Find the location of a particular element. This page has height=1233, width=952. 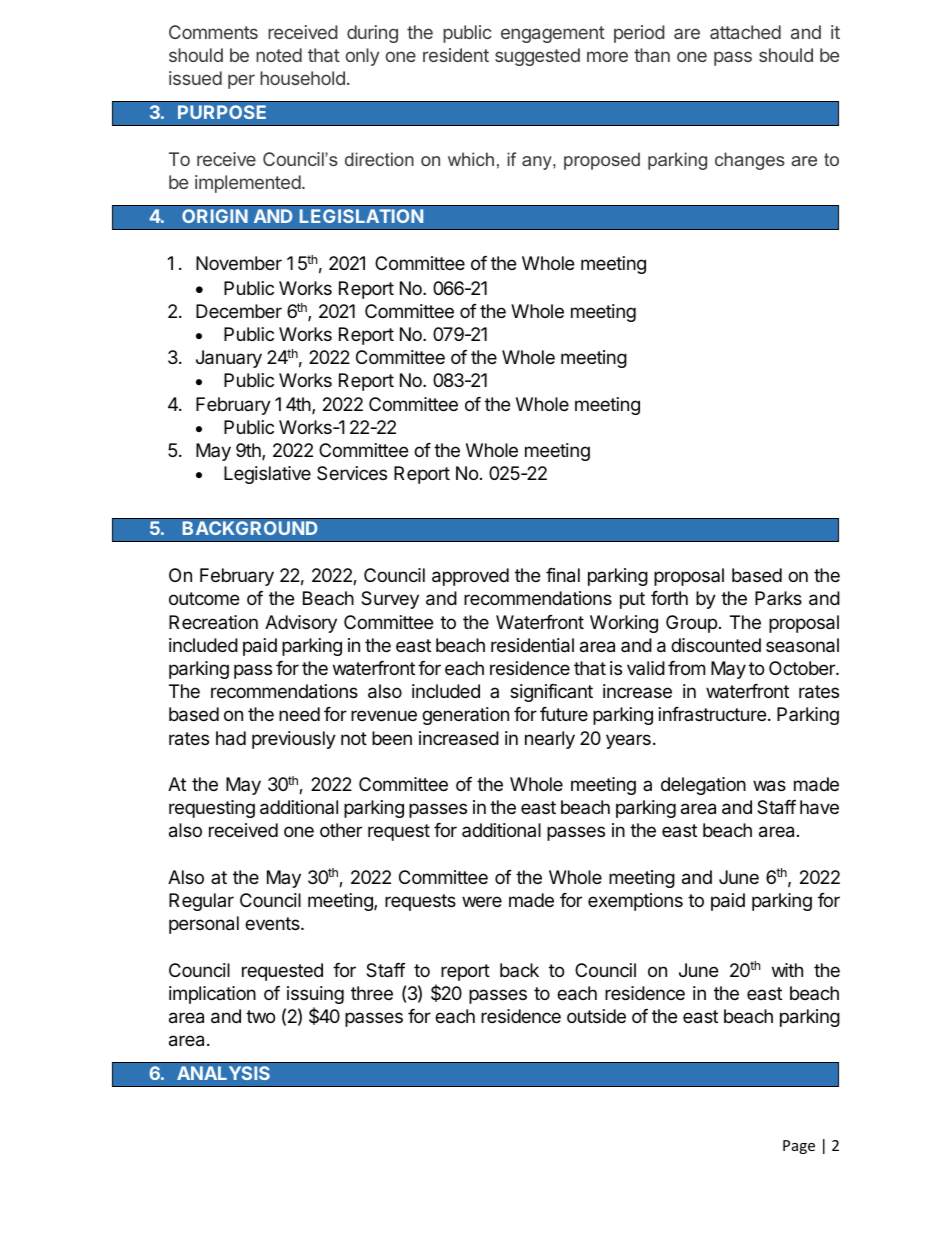

previously is located at coordinates (294, 740).
